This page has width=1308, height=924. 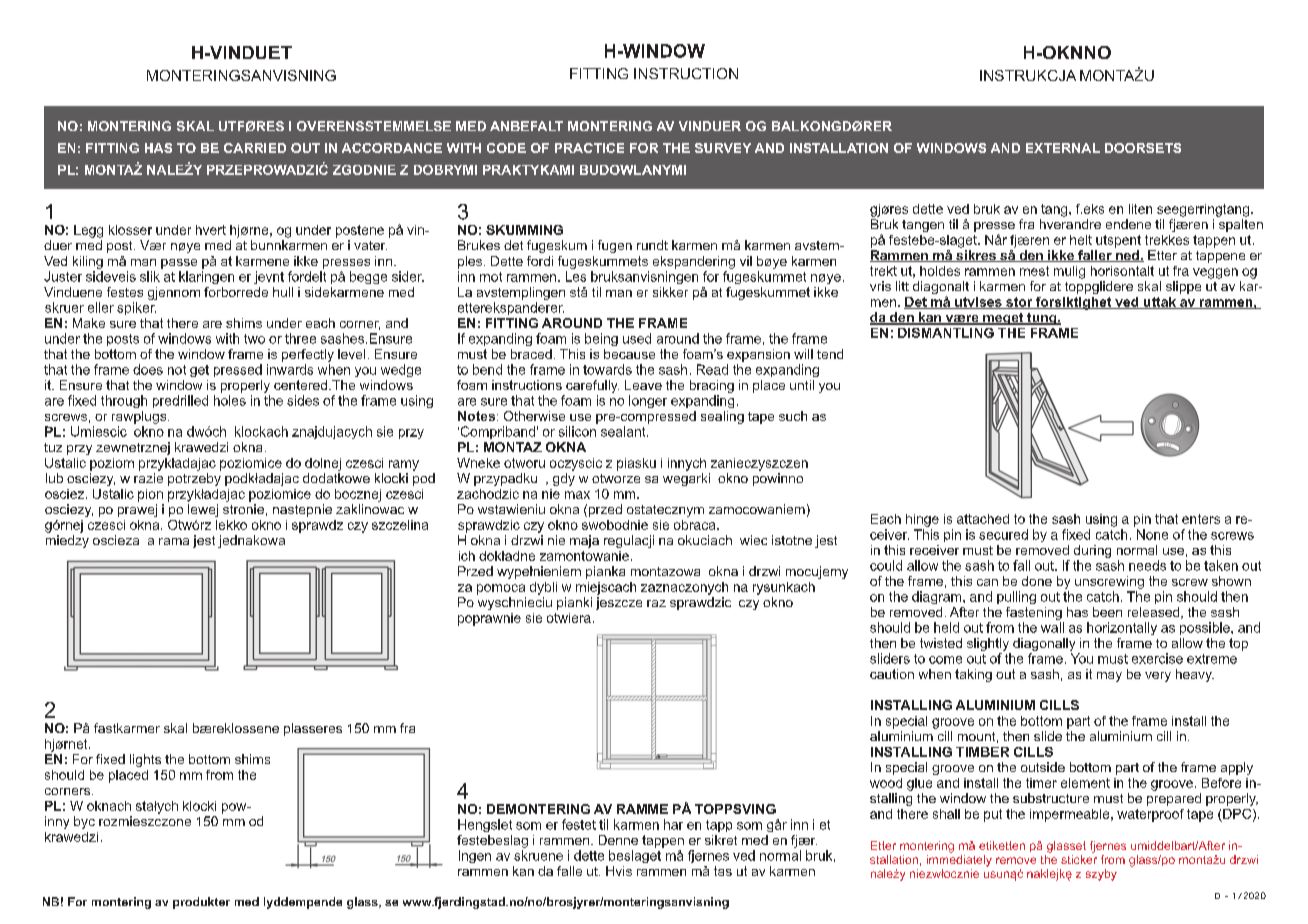 What do you see at coordinates (145, 760) in the page?
I see `lights` at bounding box center [145, 760].
